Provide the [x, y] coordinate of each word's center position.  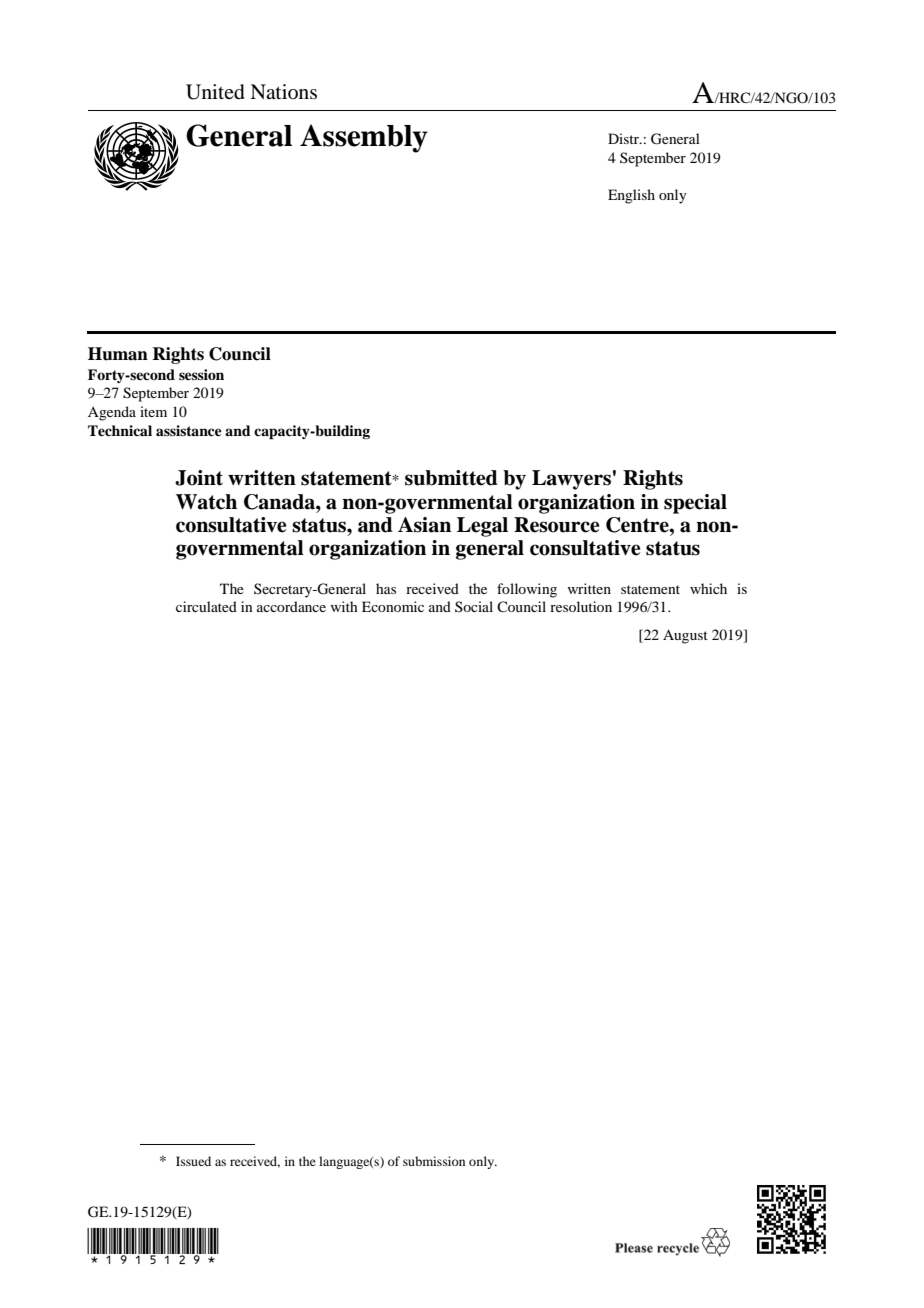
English [631, 196]
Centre [638, 525]
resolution [581, 606]
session [201, 374]
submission [434, 1161]
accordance [291, 606]
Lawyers [571, 480]
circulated [206, 606]
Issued [193, 1161]
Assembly [364, 138]
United [215, 92]
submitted [451, 478]
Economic [393, 606]
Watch [206, 502]
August [685, 636]
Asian [424, 525]
